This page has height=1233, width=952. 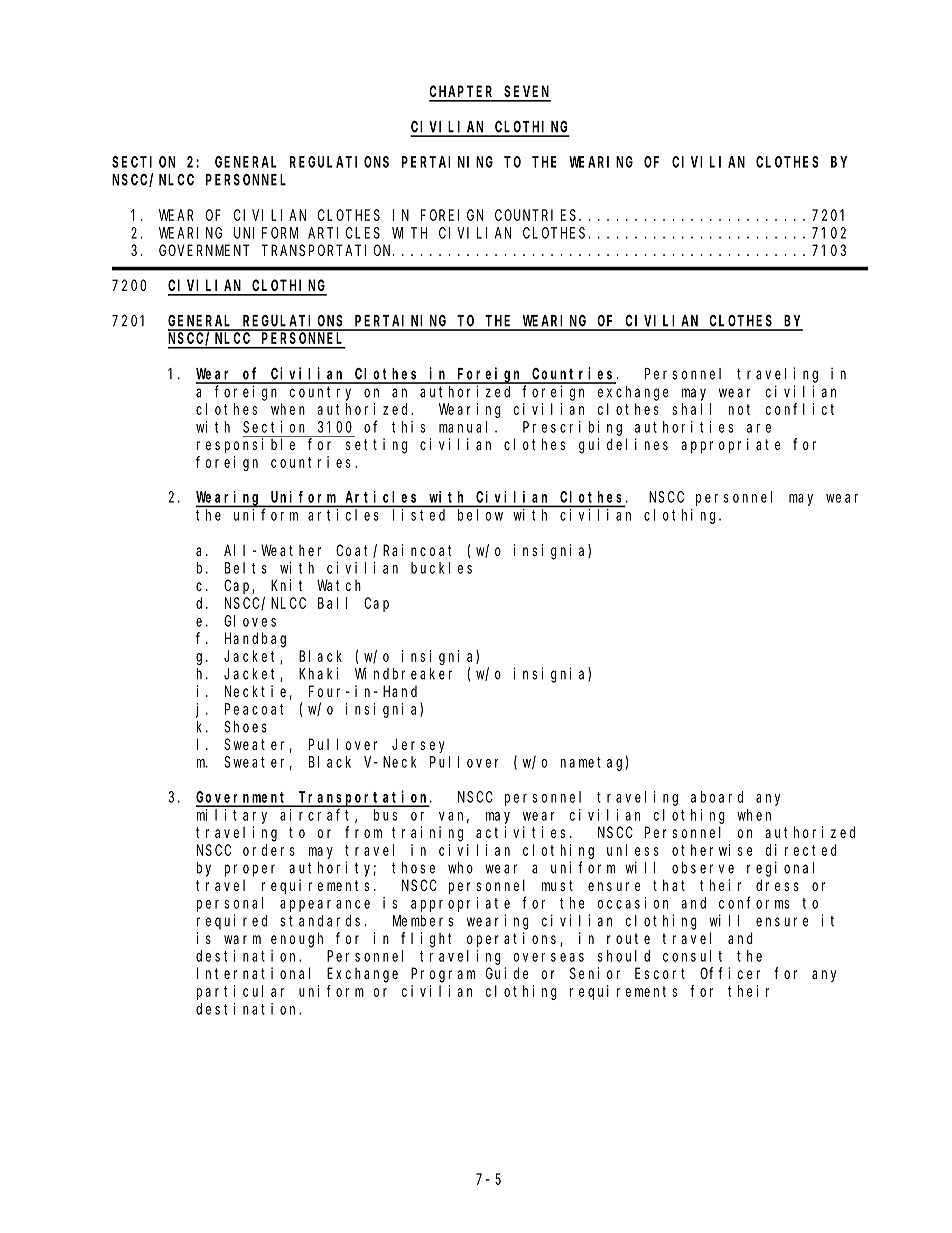 What do you see at coordinates (363, 832) in the page?
I see `from` at bounding box center [363, 832].
